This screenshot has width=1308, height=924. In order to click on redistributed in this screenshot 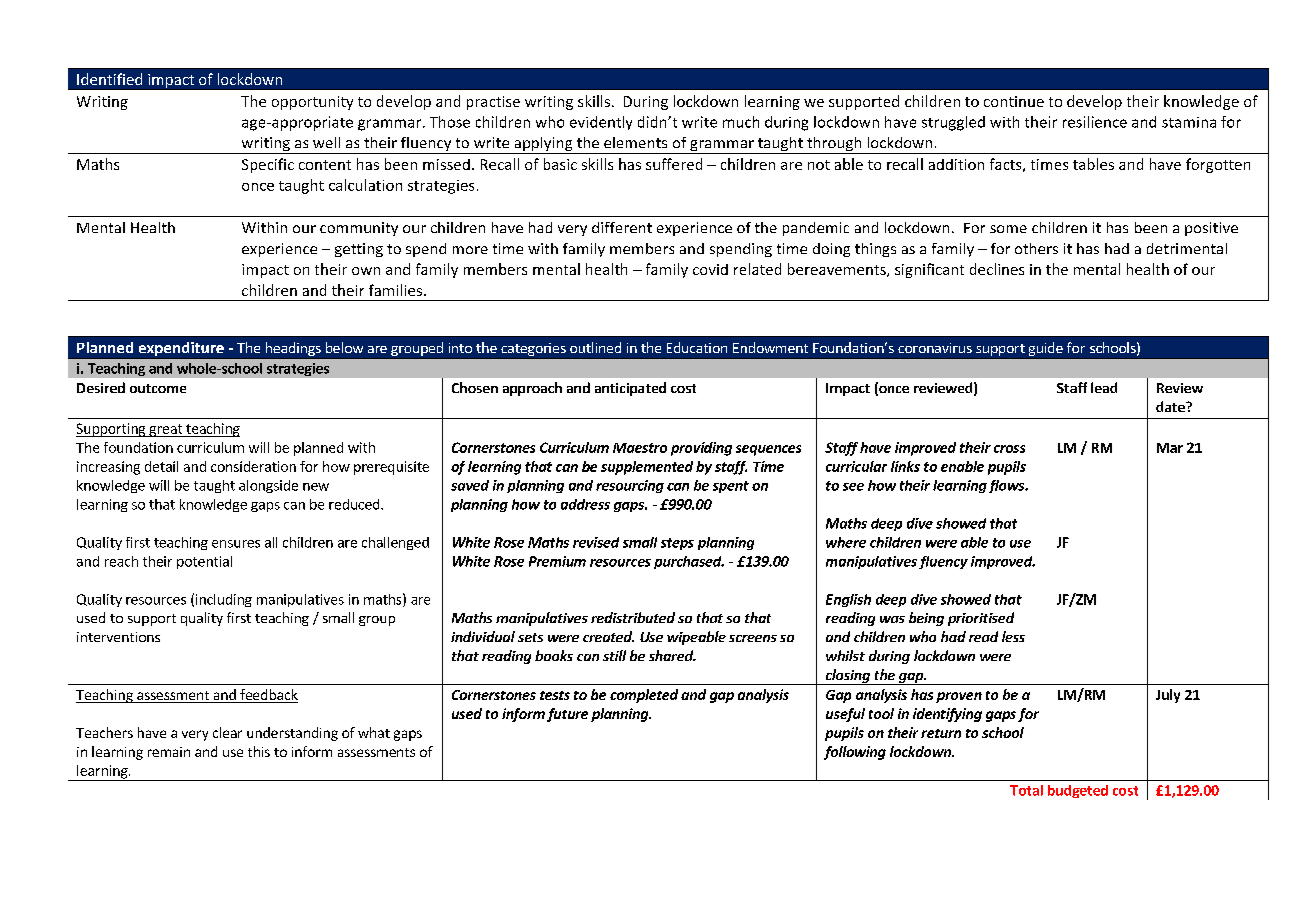, I will do `click(633, 617)`.
